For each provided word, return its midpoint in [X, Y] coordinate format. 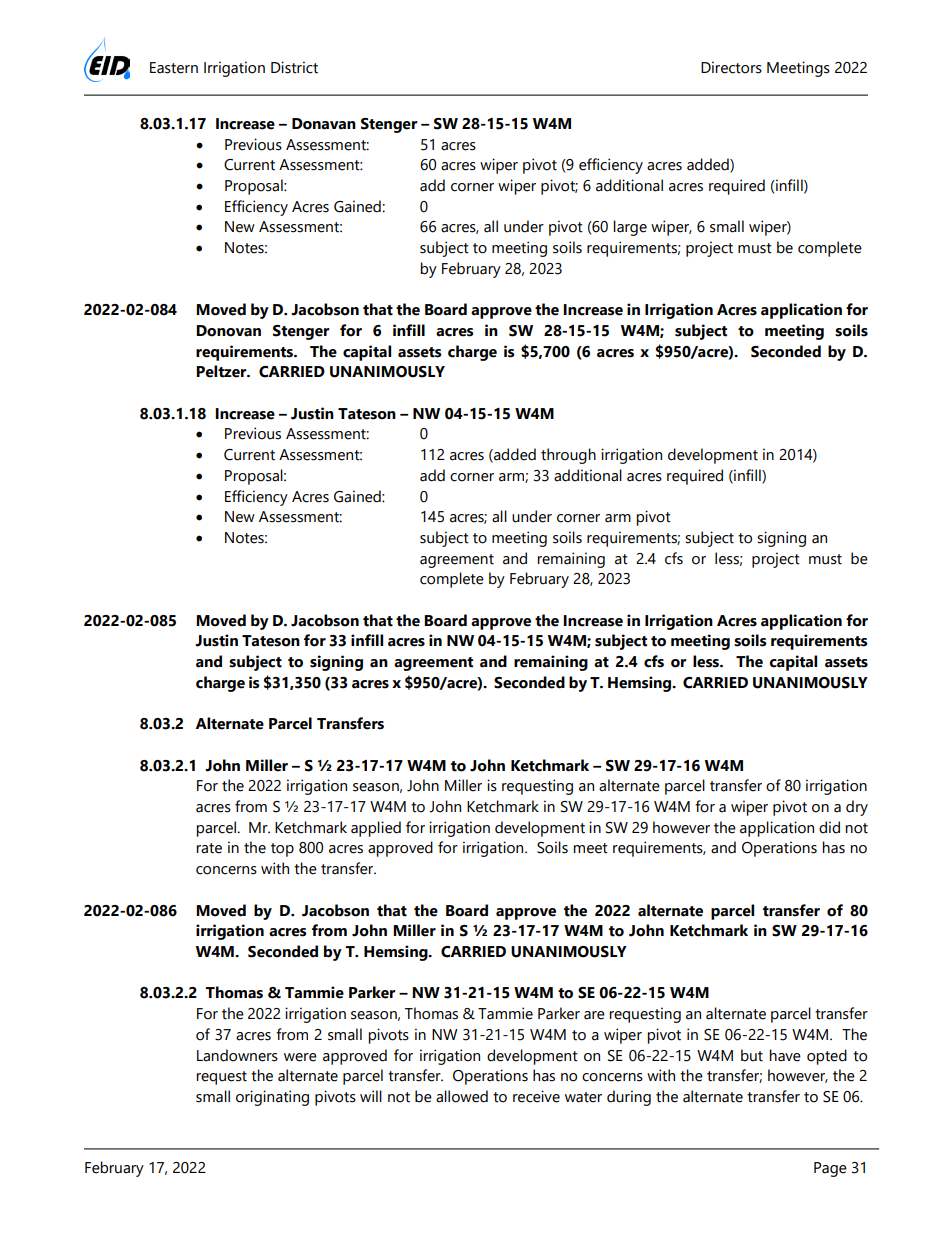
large [630, 228]
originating [272, 1098]
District [294, 67]
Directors [731, 67]
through [568, 456]
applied [376, 829]
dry [857, 808]
